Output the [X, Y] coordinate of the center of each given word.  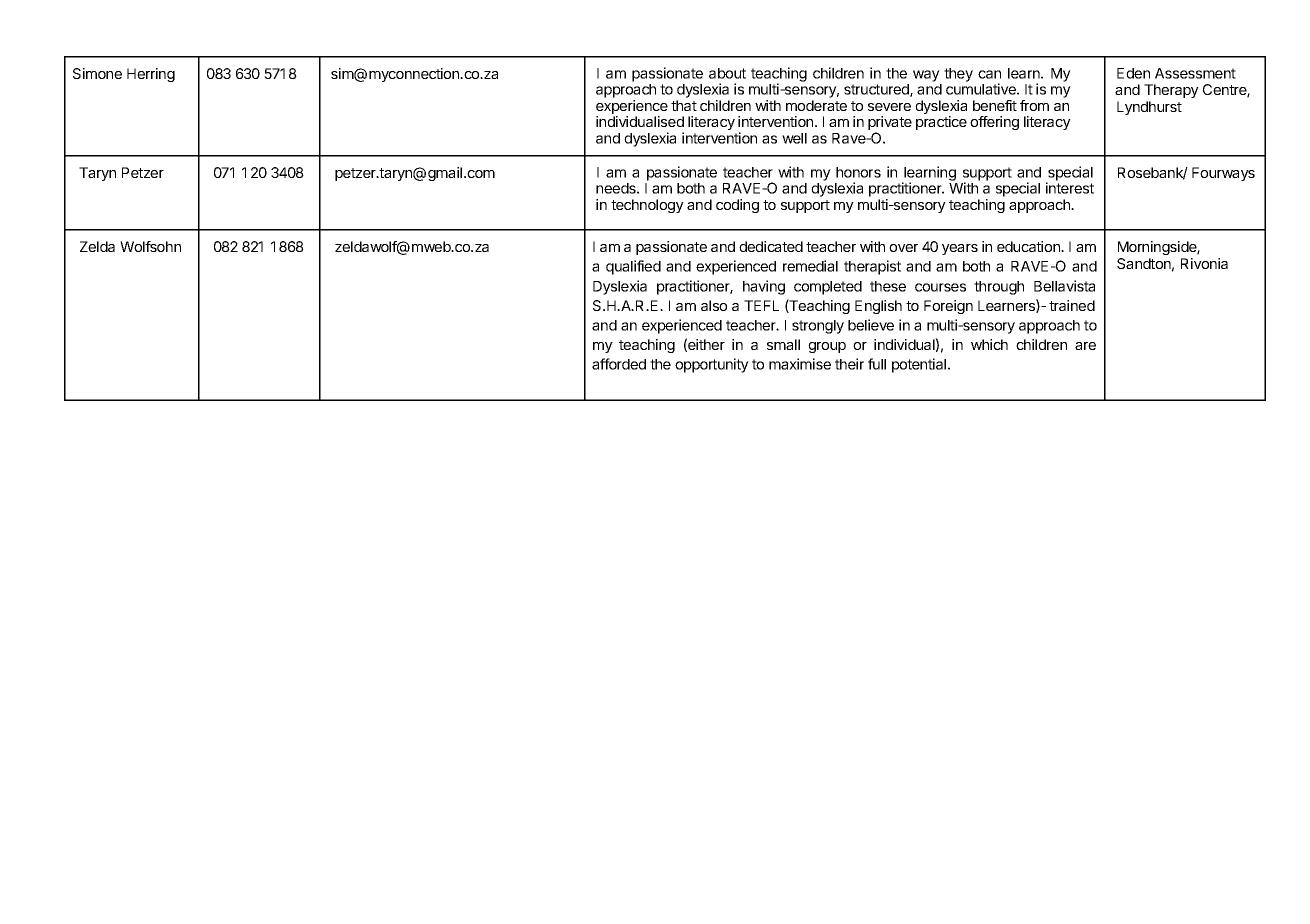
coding [737, 206]
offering [994, 123]
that [684, 105]
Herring [151, 75]
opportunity [712, 365]
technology [647, 206]
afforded [619, 364]
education [1029, 246]
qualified [633, 267]
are [1085, 346]
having [764, 287]
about [727, 73]
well [794, 138]
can [989, 74]
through [999, 288]
